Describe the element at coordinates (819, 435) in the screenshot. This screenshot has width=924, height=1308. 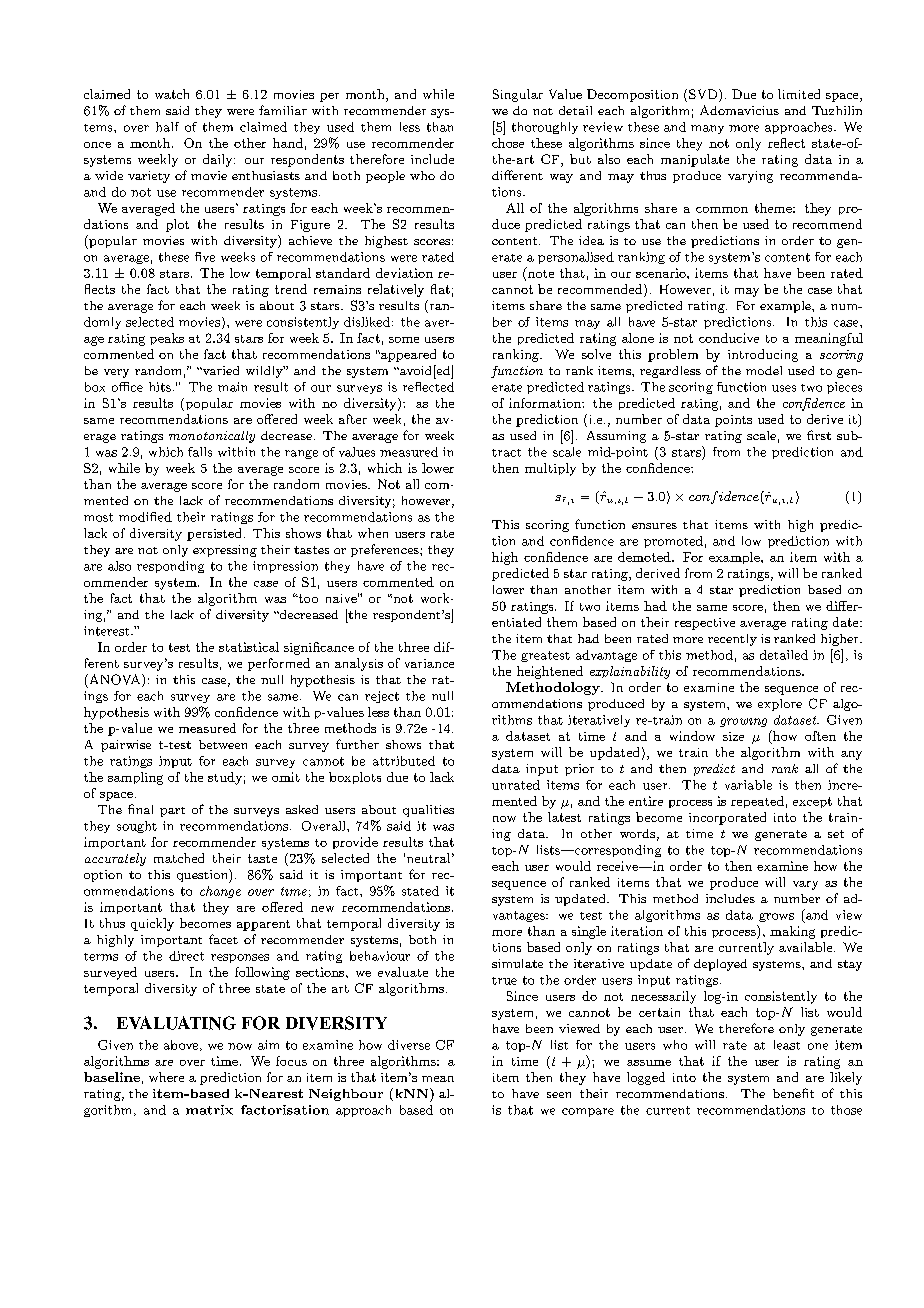
I see `first` at that location.
